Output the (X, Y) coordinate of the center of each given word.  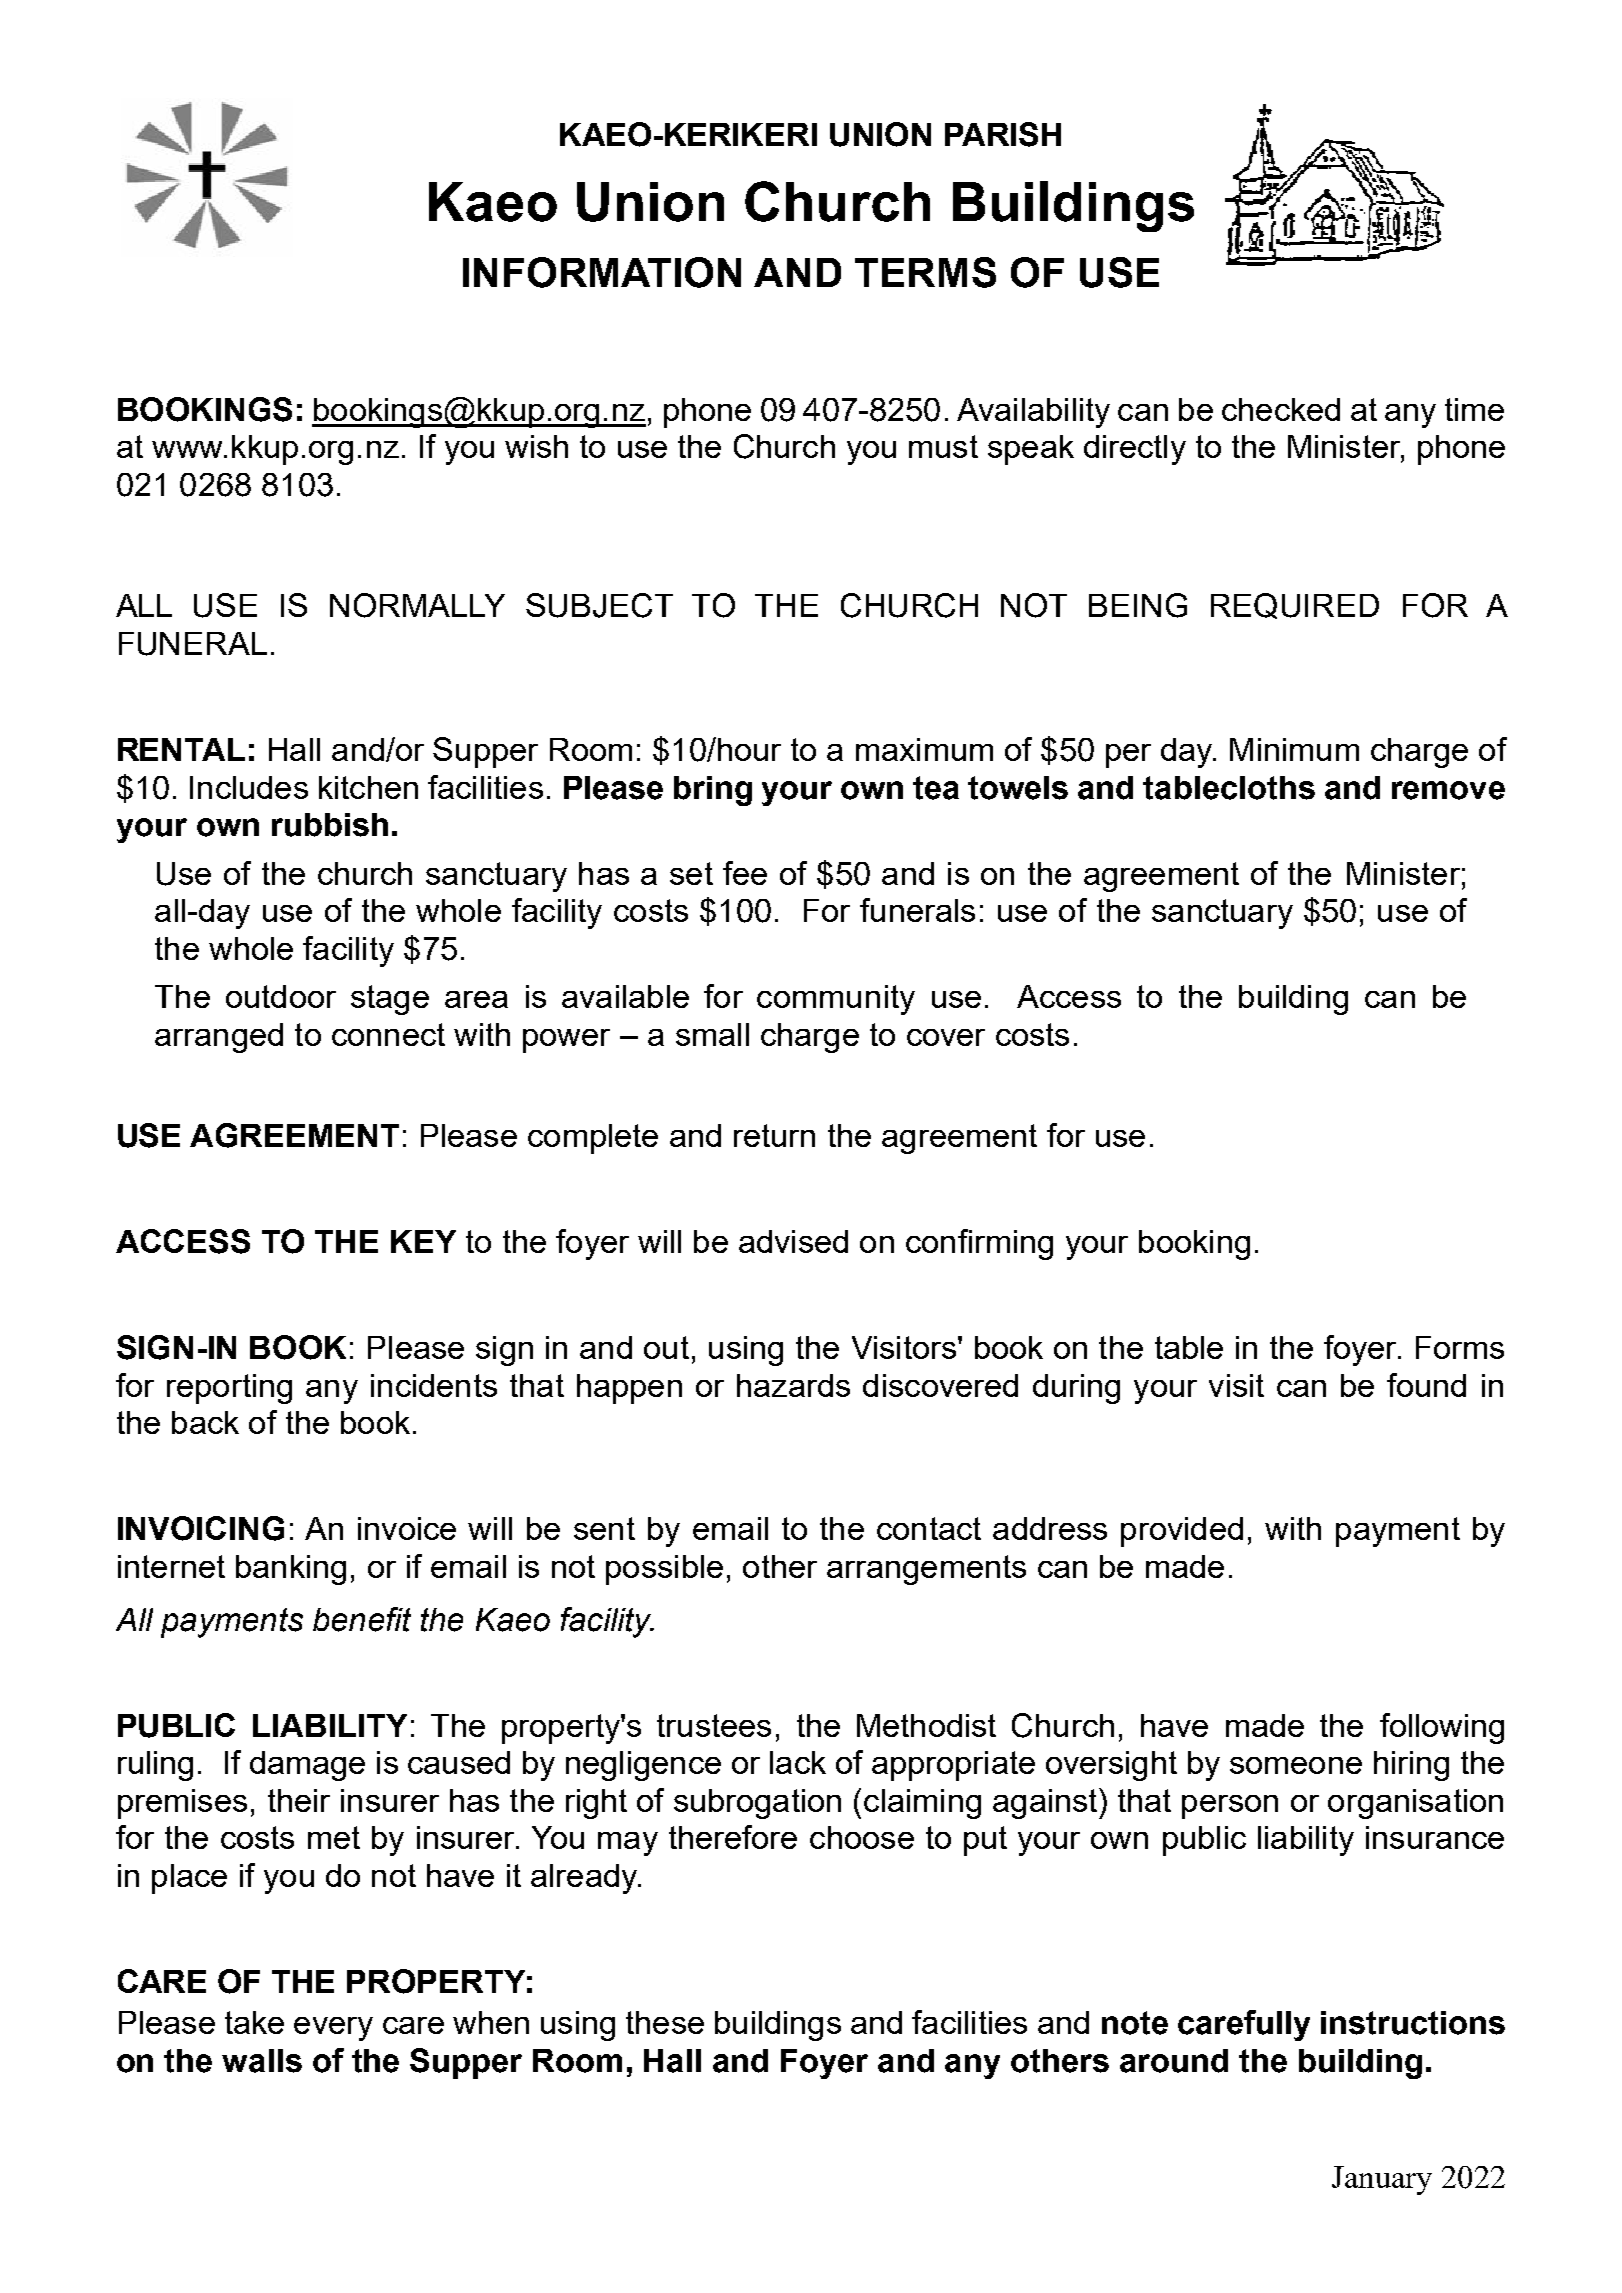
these (665, 2022)
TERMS (925, 272)
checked (1281, 409)
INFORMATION (602, 272)
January (1382, 2180)
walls (262, 2061)
